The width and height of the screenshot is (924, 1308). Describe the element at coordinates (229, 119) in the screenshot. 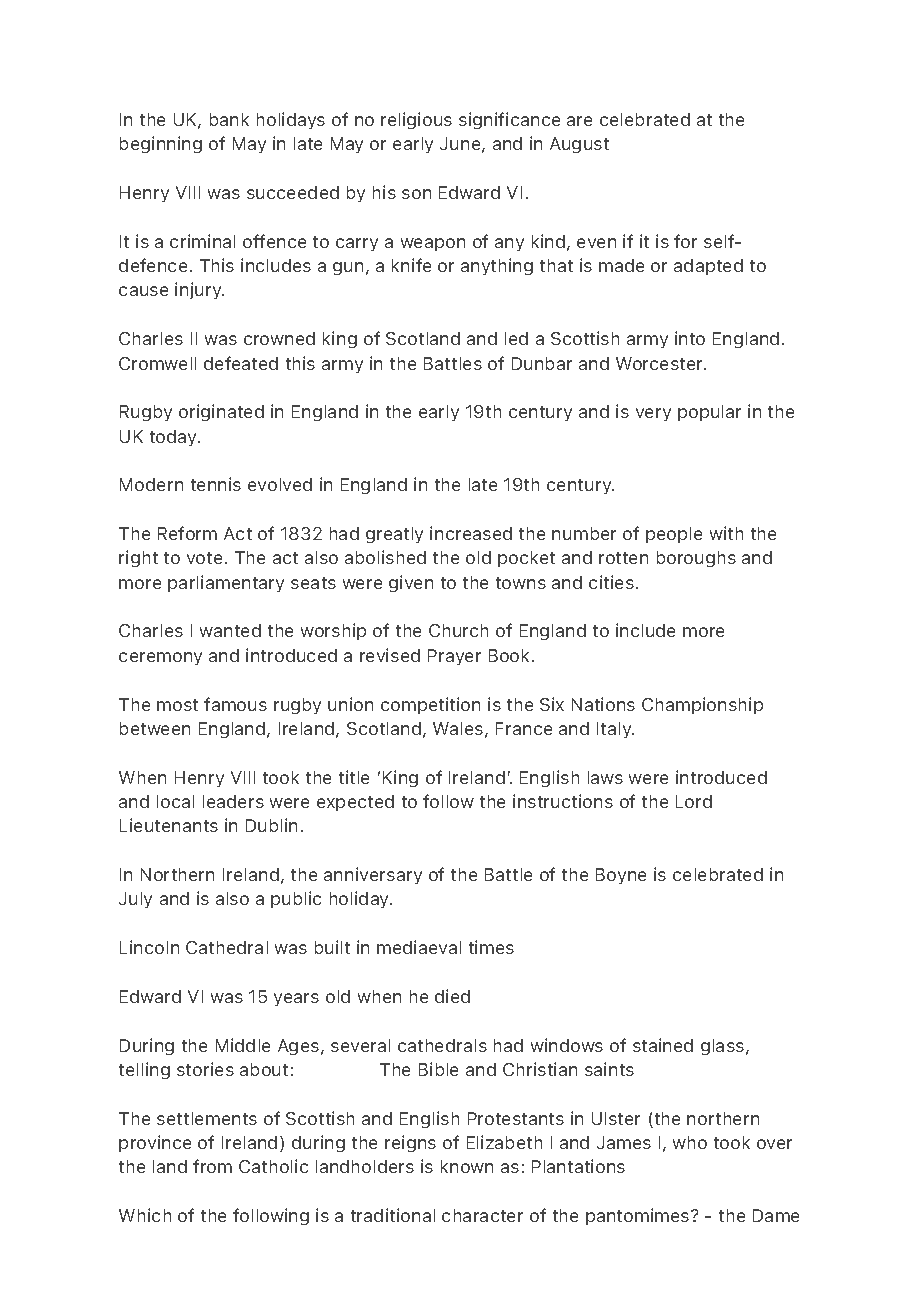

I see `bank` at that location.
